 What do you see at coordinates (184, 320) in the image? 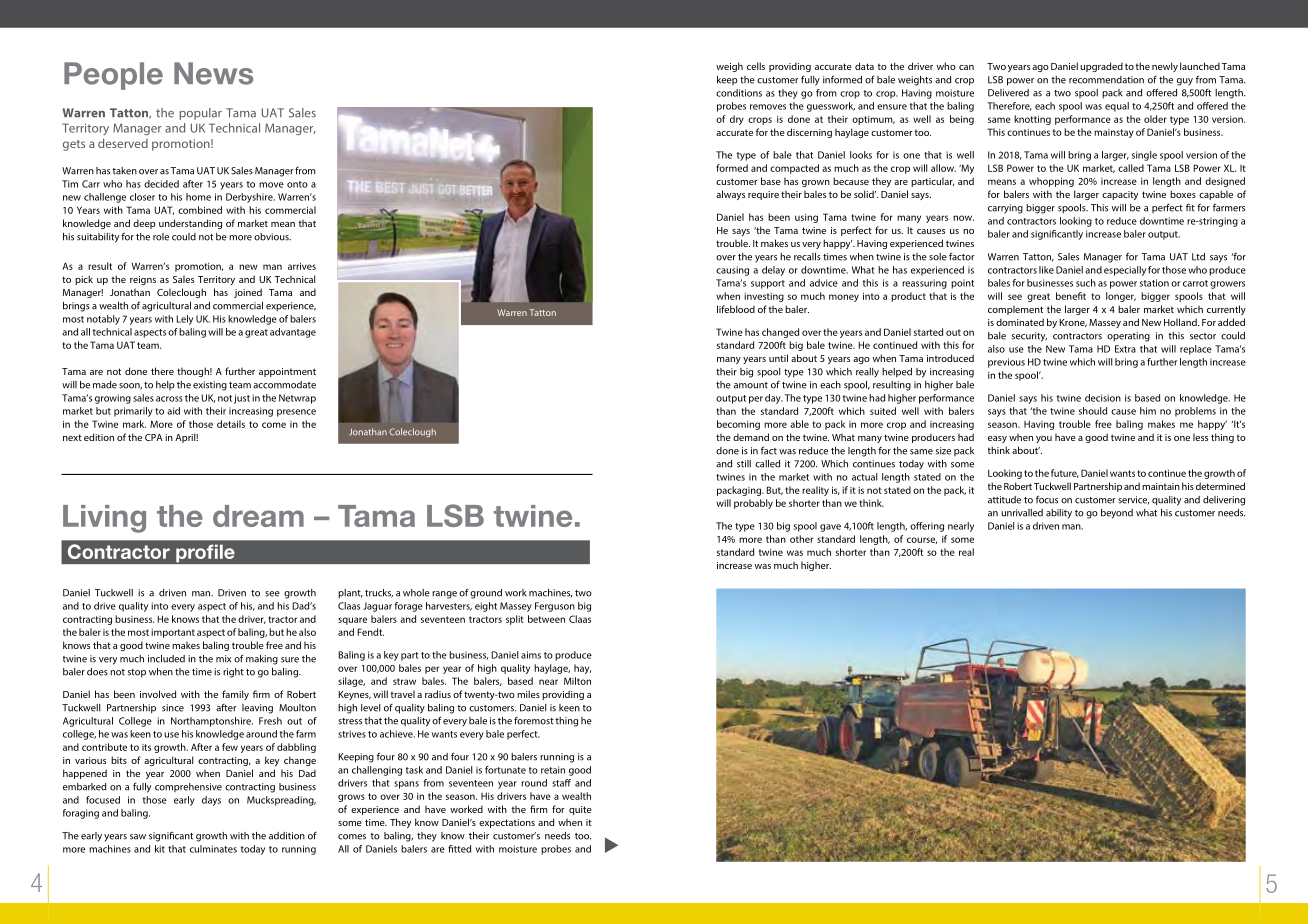
I see `Lely` at bounding box center [184, 320].
